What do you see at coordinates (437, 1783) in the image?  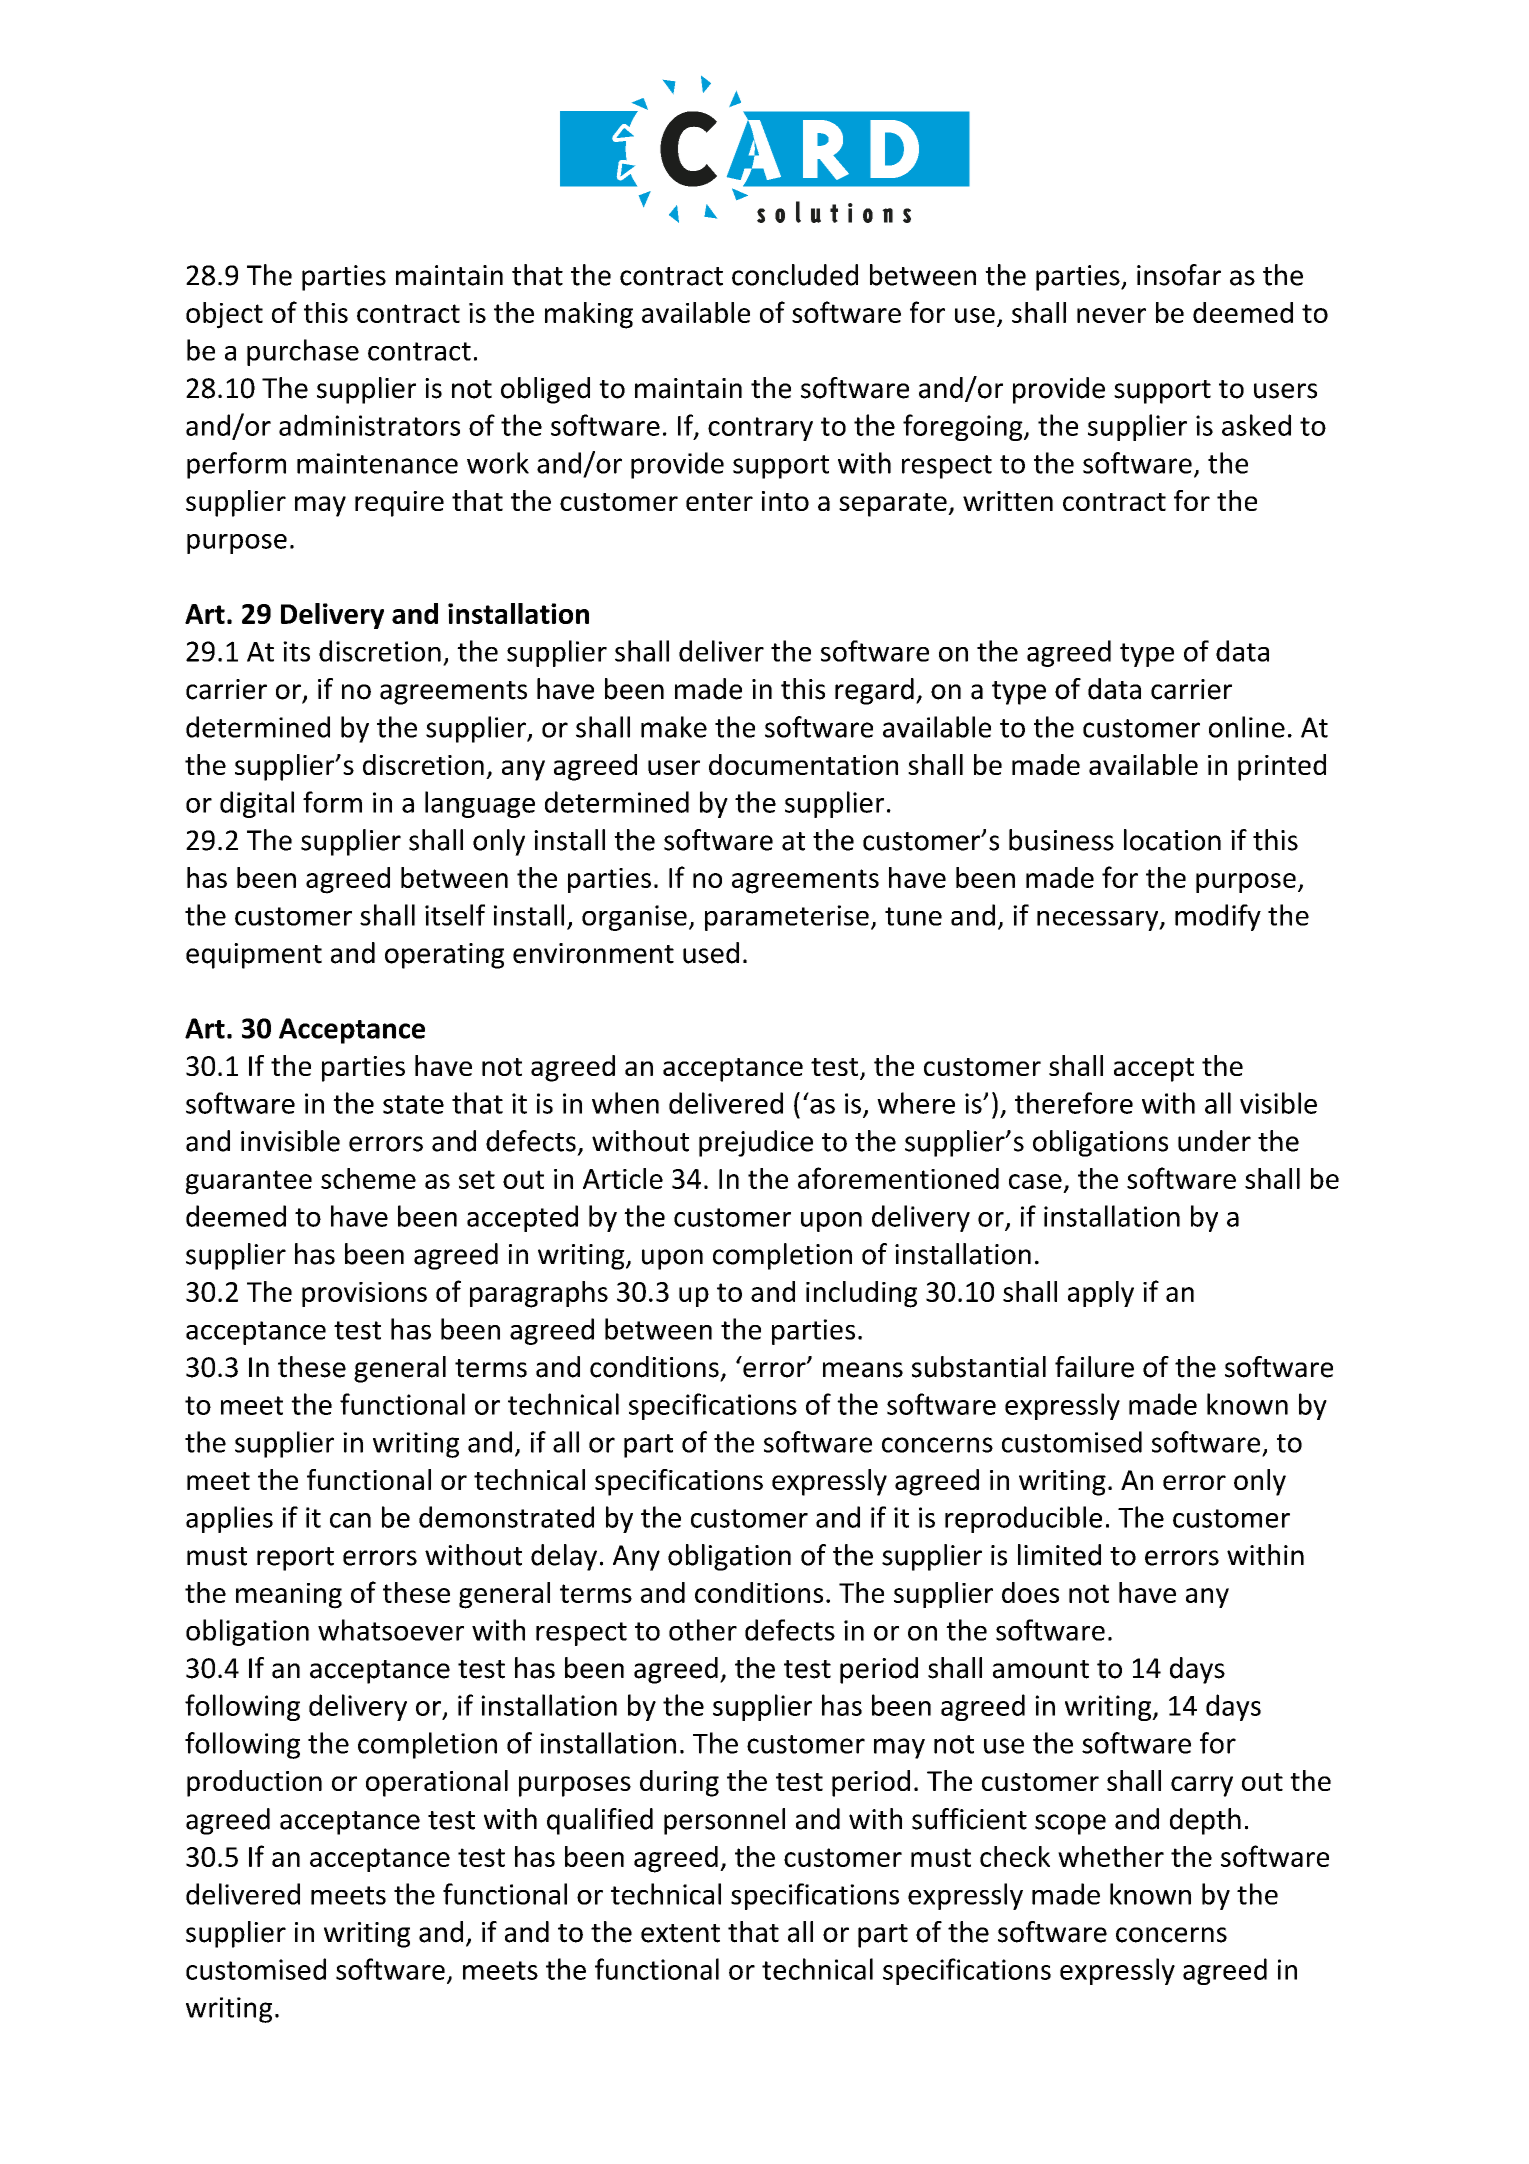 I see `operational` at bounding box center [437, 1783].
